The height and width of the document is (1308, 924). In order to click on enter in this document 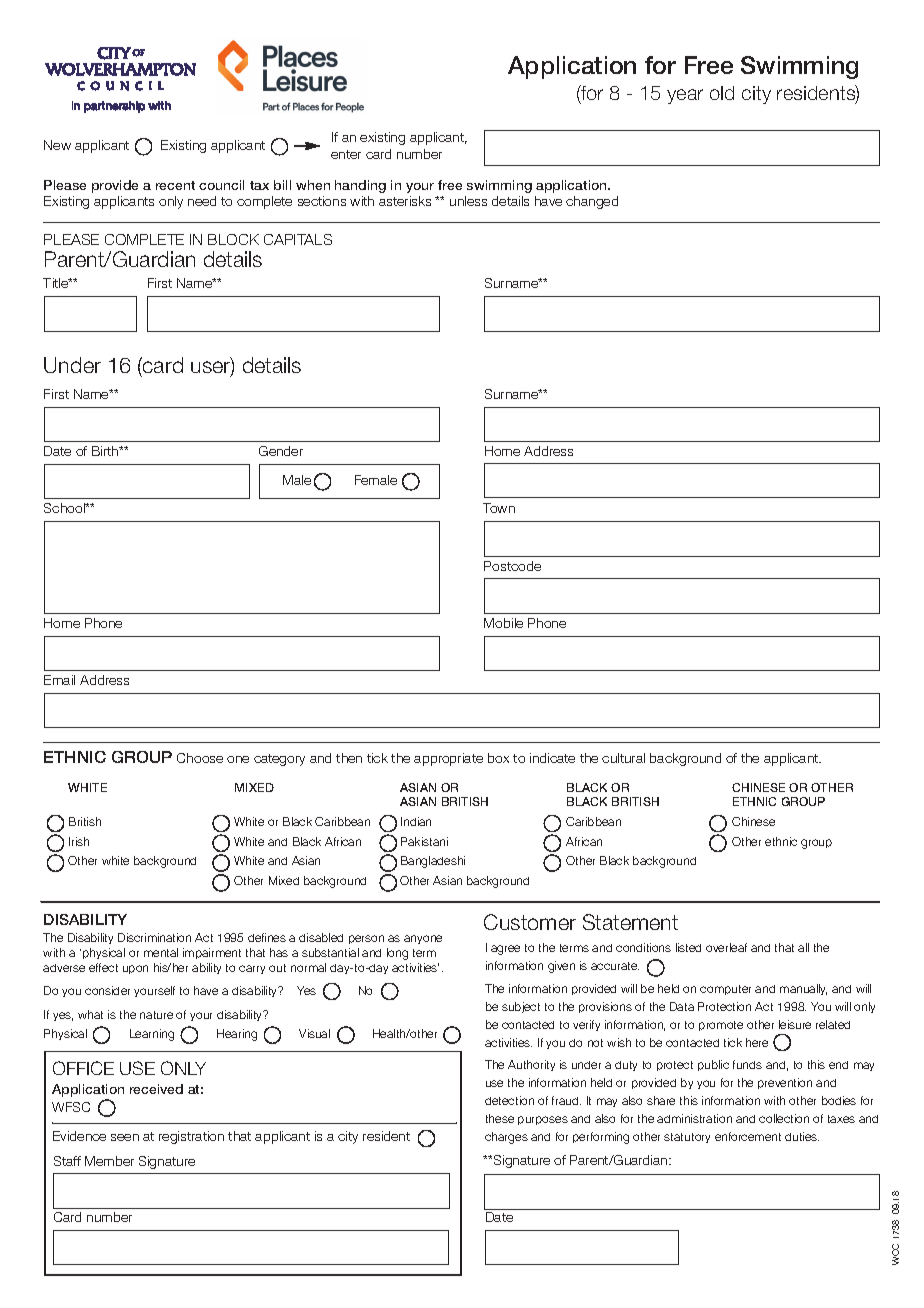, I will do `click(346, 154)`.
